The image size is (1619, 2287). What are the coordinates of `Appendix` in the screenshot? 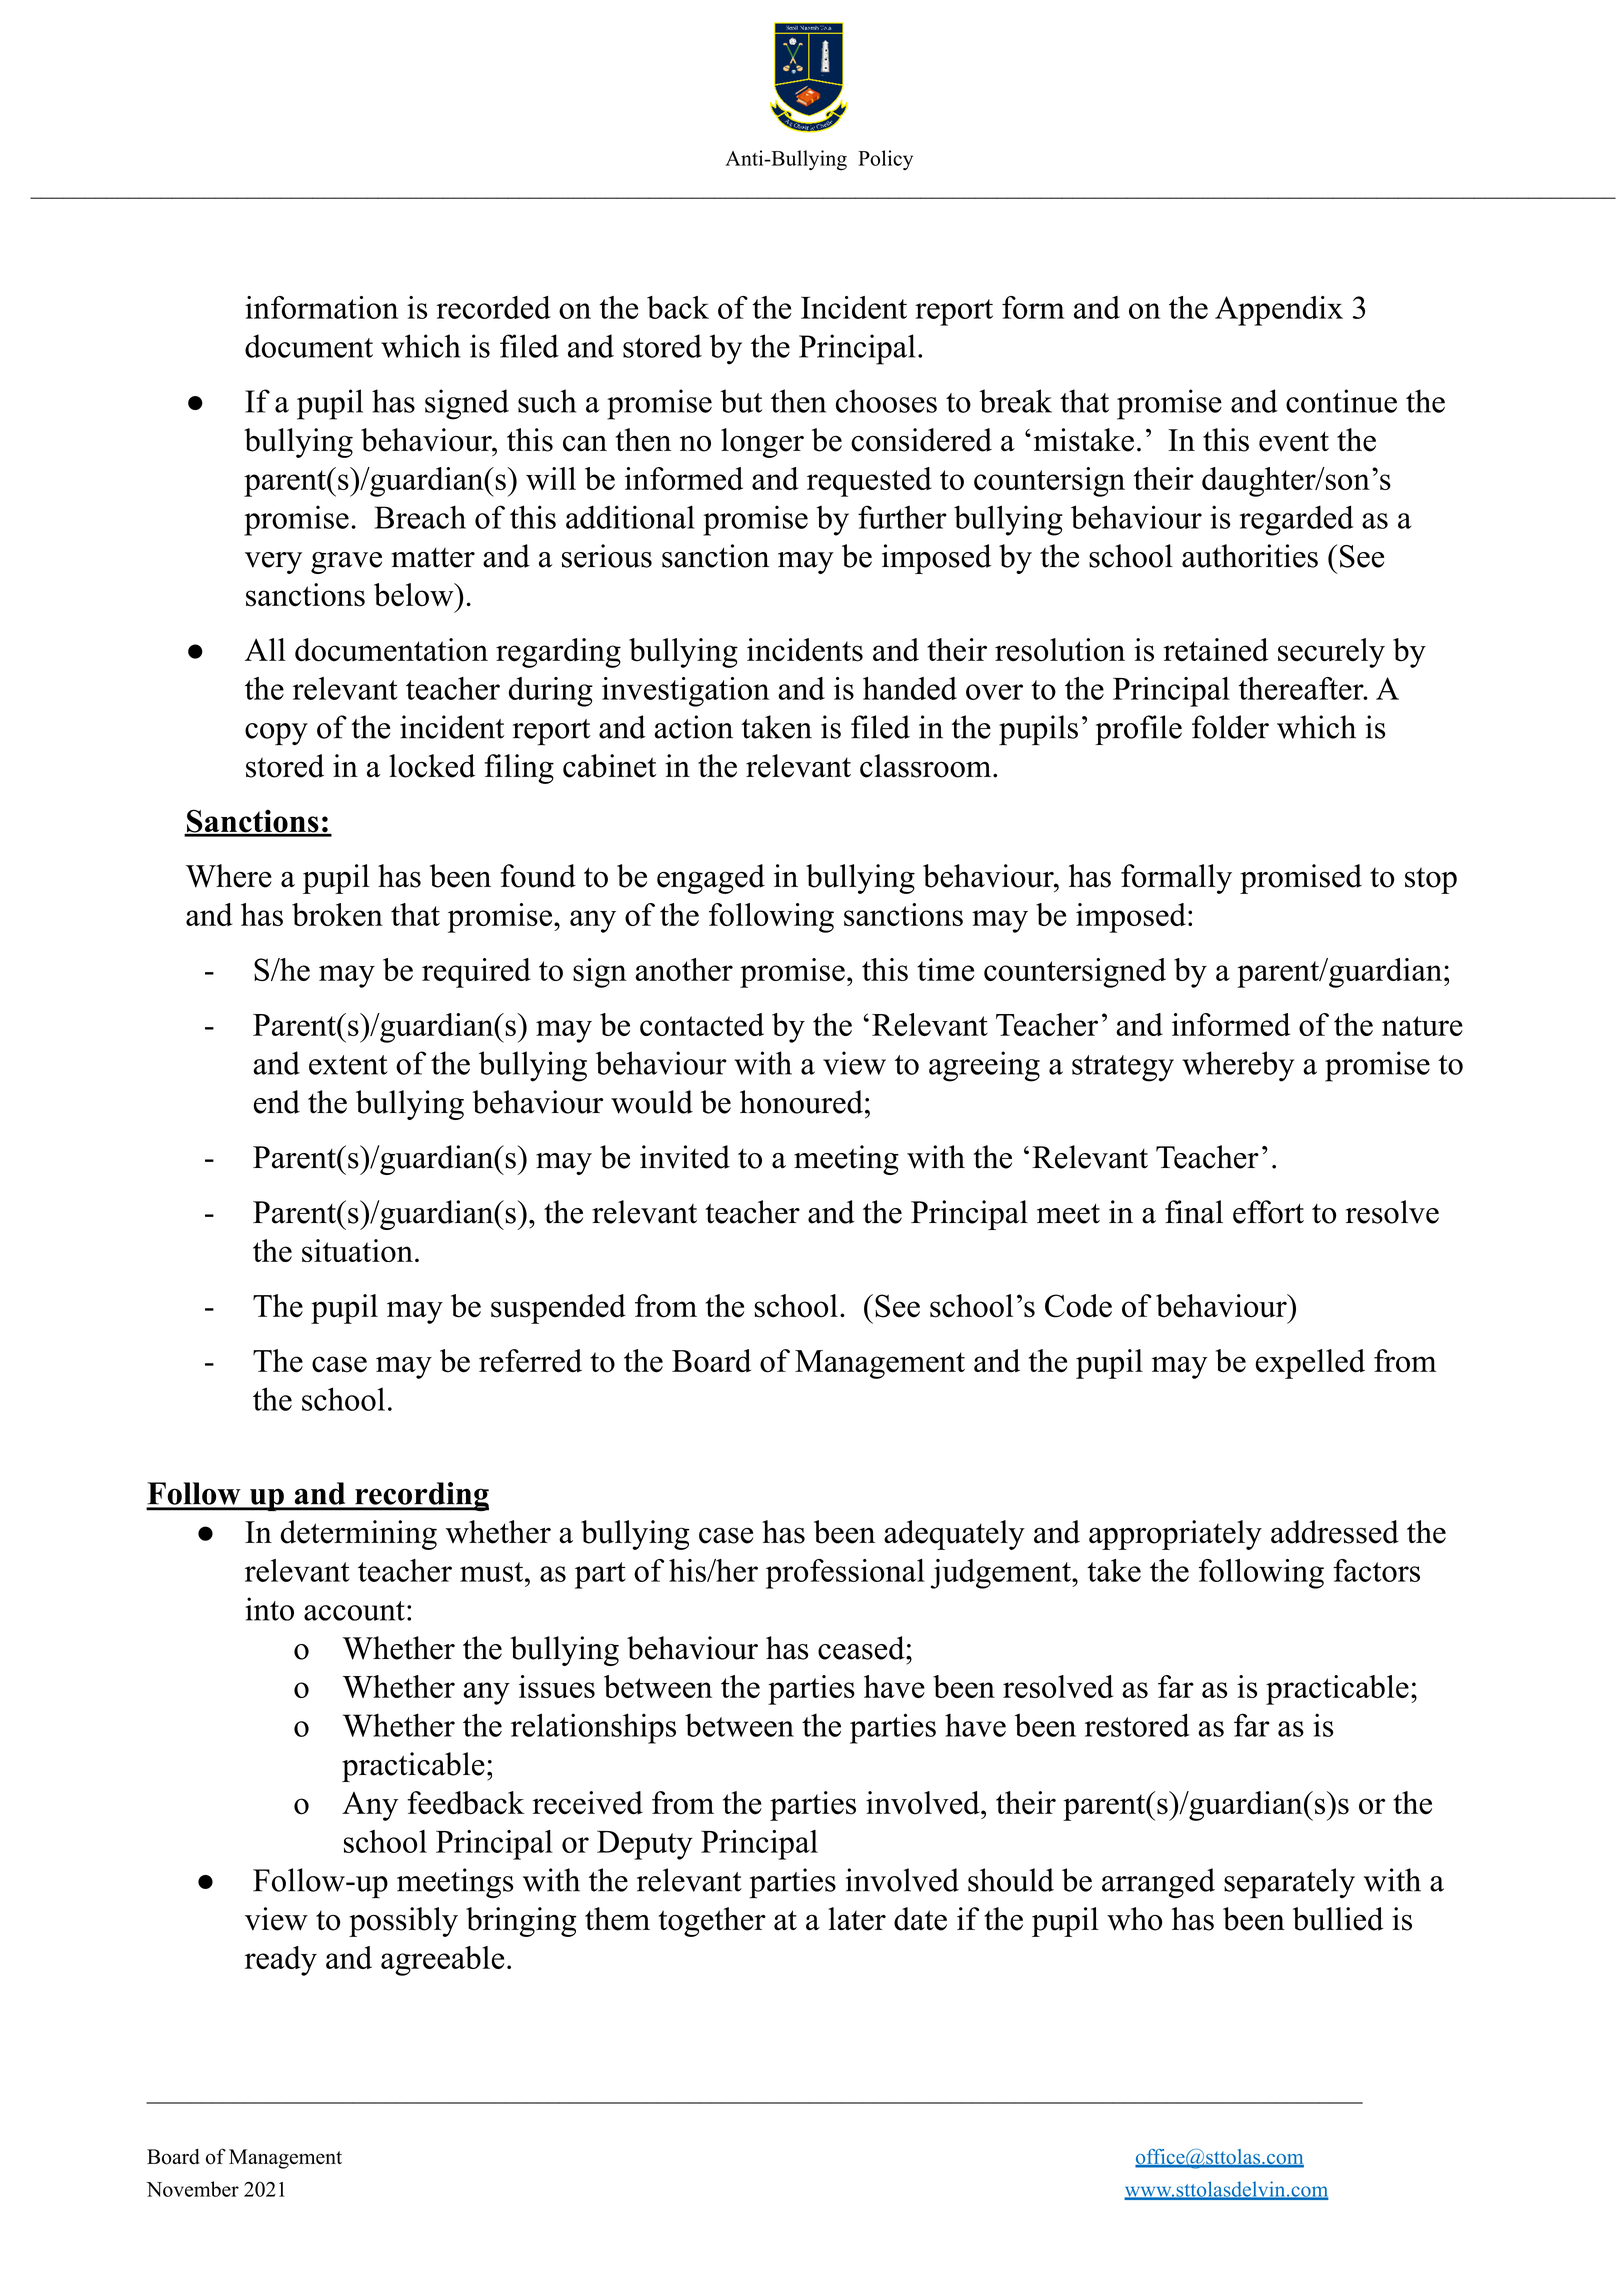 It's located at (1279, 311).
